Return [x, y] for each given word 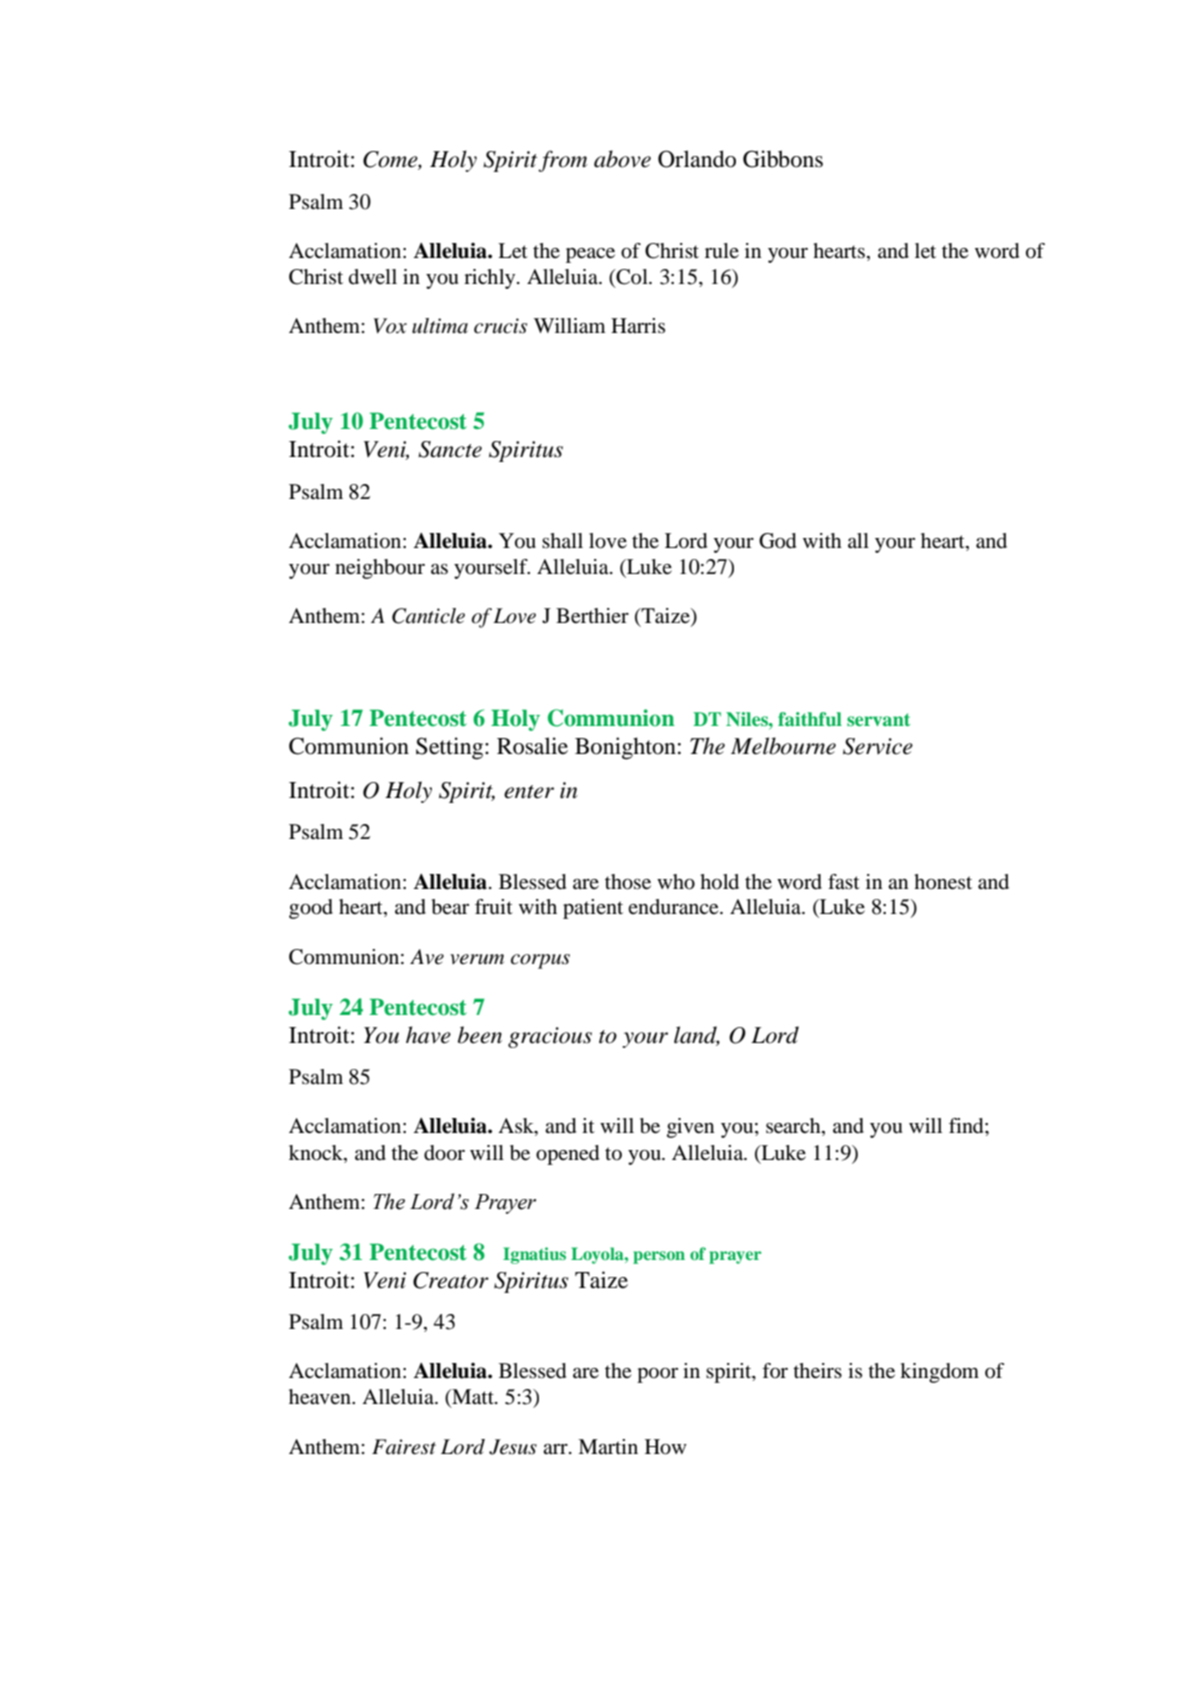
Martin [608, 1446]
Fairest [404, 1447]
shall [562, 540]
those [628, 882]
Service [878, 746]
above [622, 159]
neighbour [380, 569]
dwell [373, 276]
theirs [817, 1371]
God [777, 541]
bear [450, 907]
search [794, 1127]
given [691, 1128]
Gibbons [783, 159]
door [444, 1153]
